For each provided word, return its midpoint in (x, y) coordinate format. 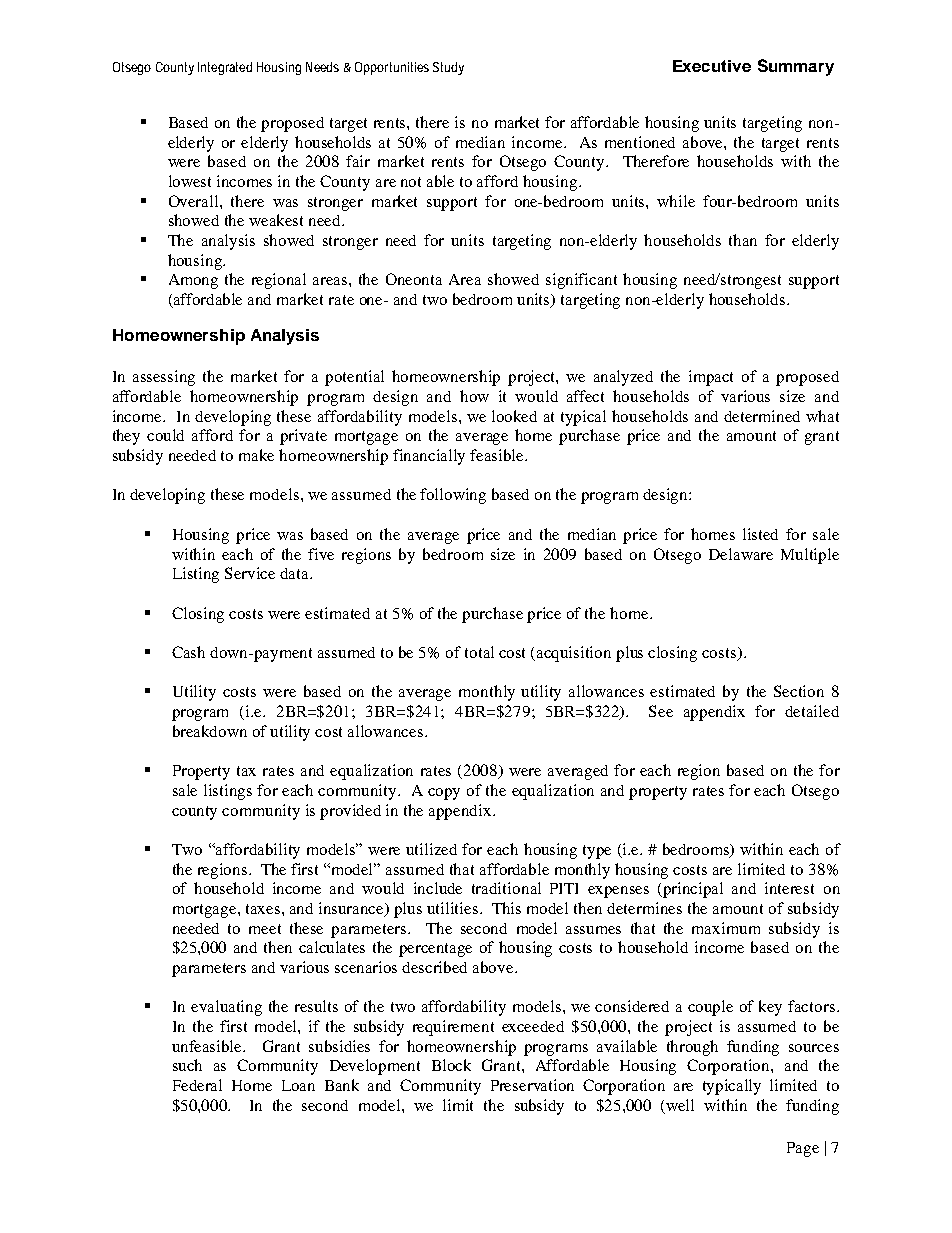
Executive (712, 66)
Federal (197, 1085)
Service (250, 573)
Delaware (741, 554)
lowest (190, 181)
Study (448, 68)
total (479, 652)
